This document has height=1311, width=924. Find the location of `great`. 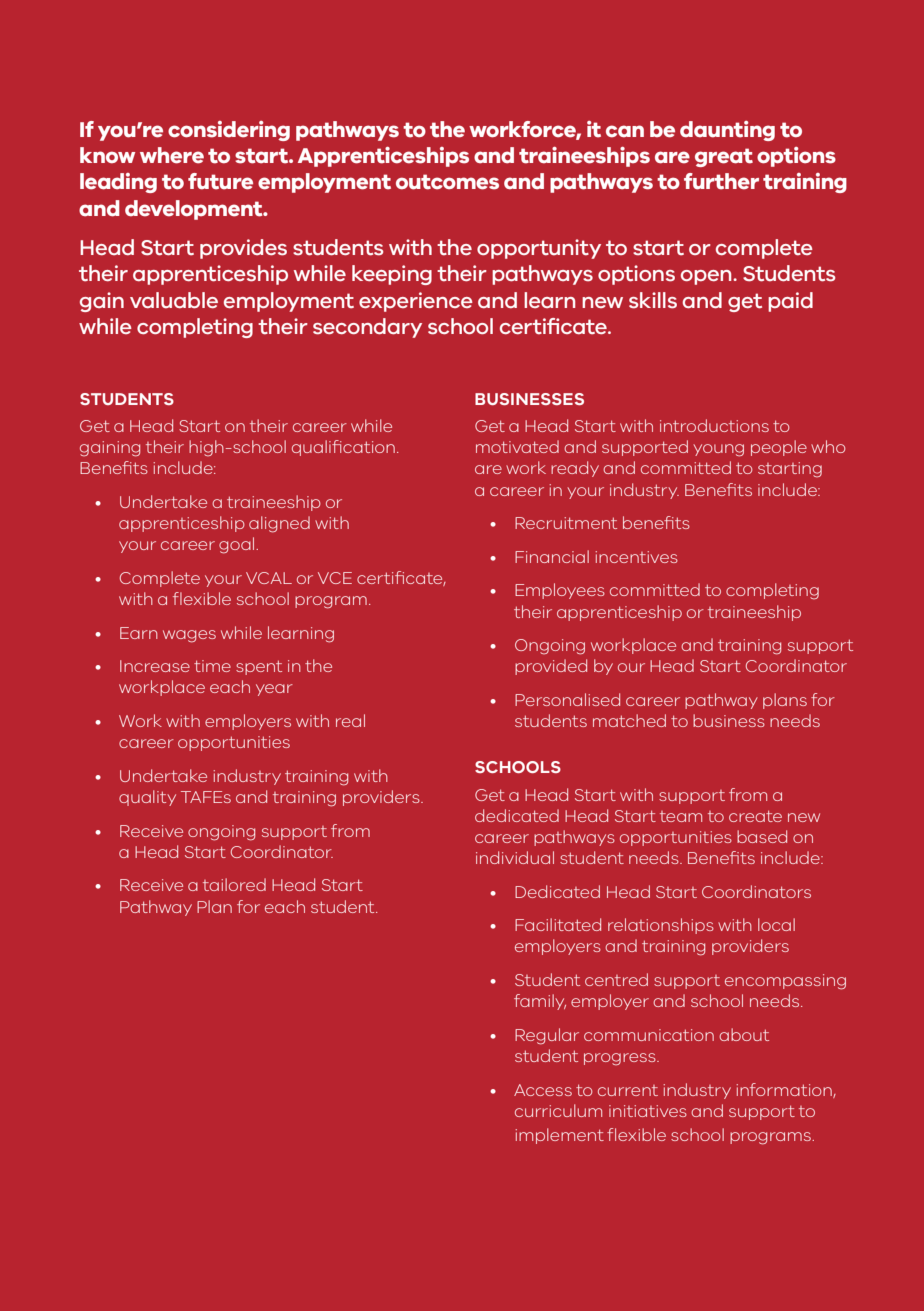

great is located at coordinates (724, 157).
